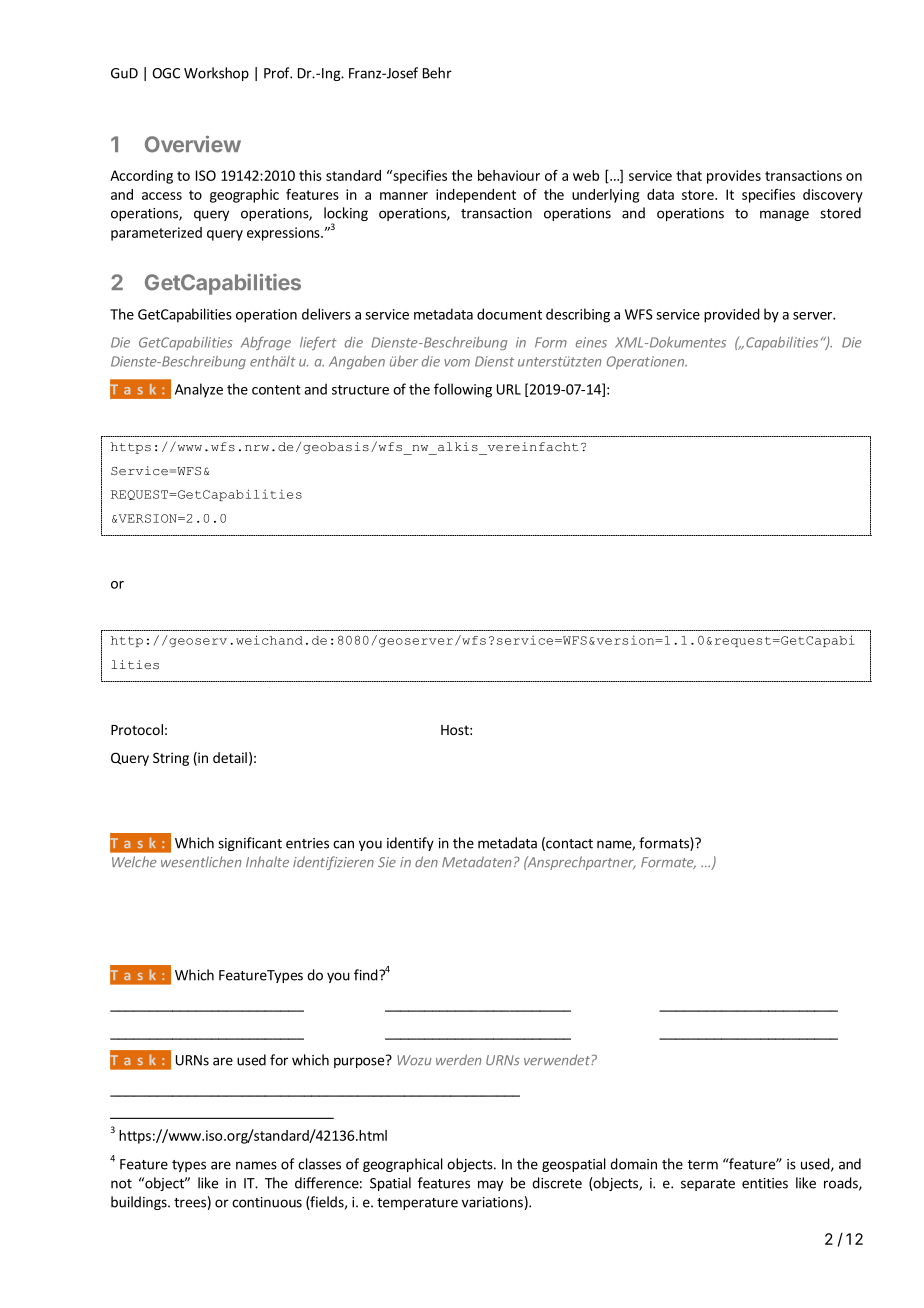 Image resolution: width=924 pixels, height=1308 pixels. What do you see at coordinates (734, 177) in the screenshot?
I see `provides` at bounding box center [734, 177].
